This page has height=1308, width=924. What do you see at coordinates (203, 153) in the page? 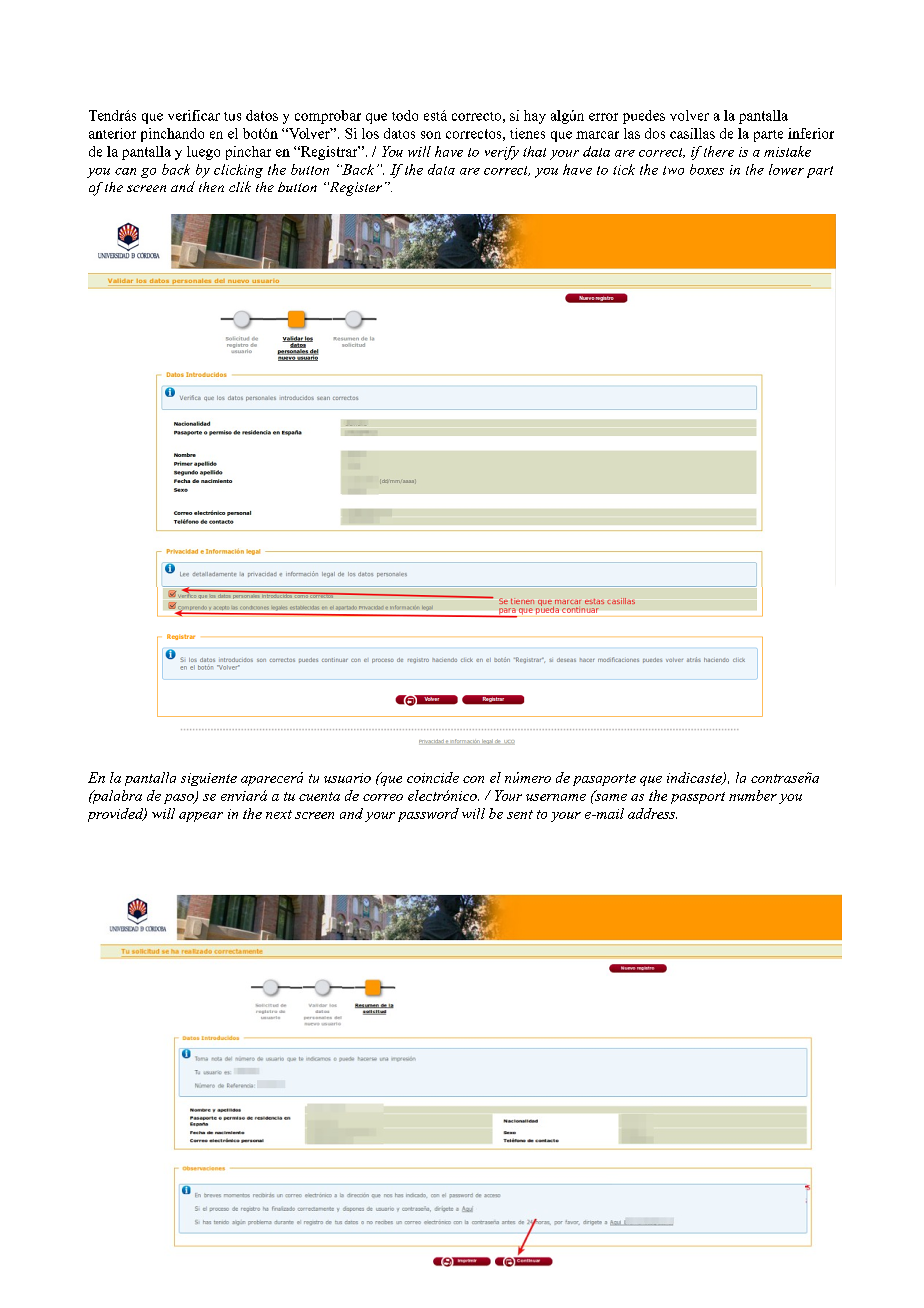
I see `luego` at bounding box center [203, 153].
